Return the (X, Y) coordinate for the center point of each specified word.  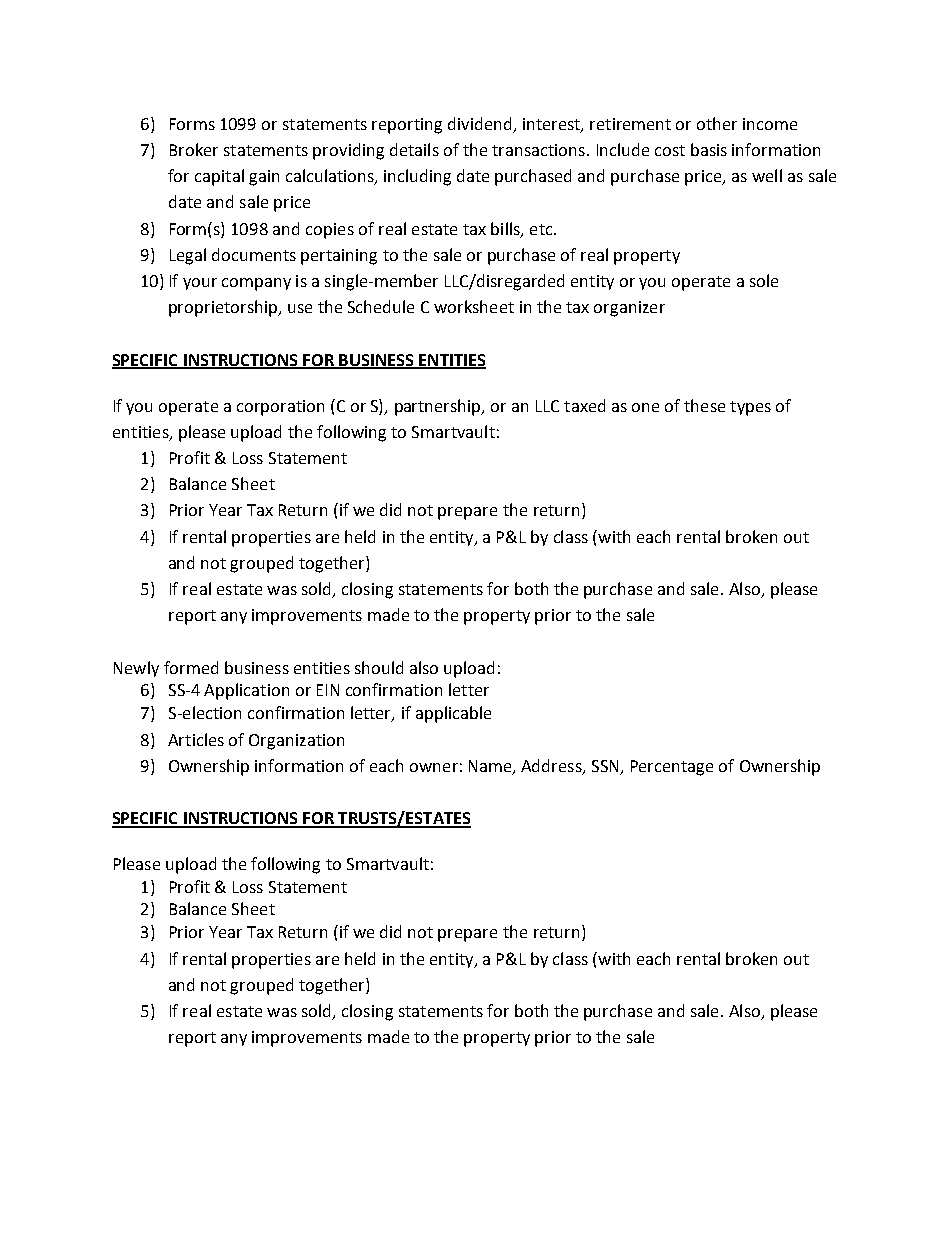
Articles (196, 739)
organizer (629, 309)
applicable (453, 714)
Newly (136, 669)
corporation (280, 408)
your (200, 284)
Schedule (381, 306)
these (704, 405)
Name (491, 767)
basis (709, 149)
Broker (194, 149)
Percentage (672, 768)
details (414, 149)
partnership (439, 407)
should (379, 667)
